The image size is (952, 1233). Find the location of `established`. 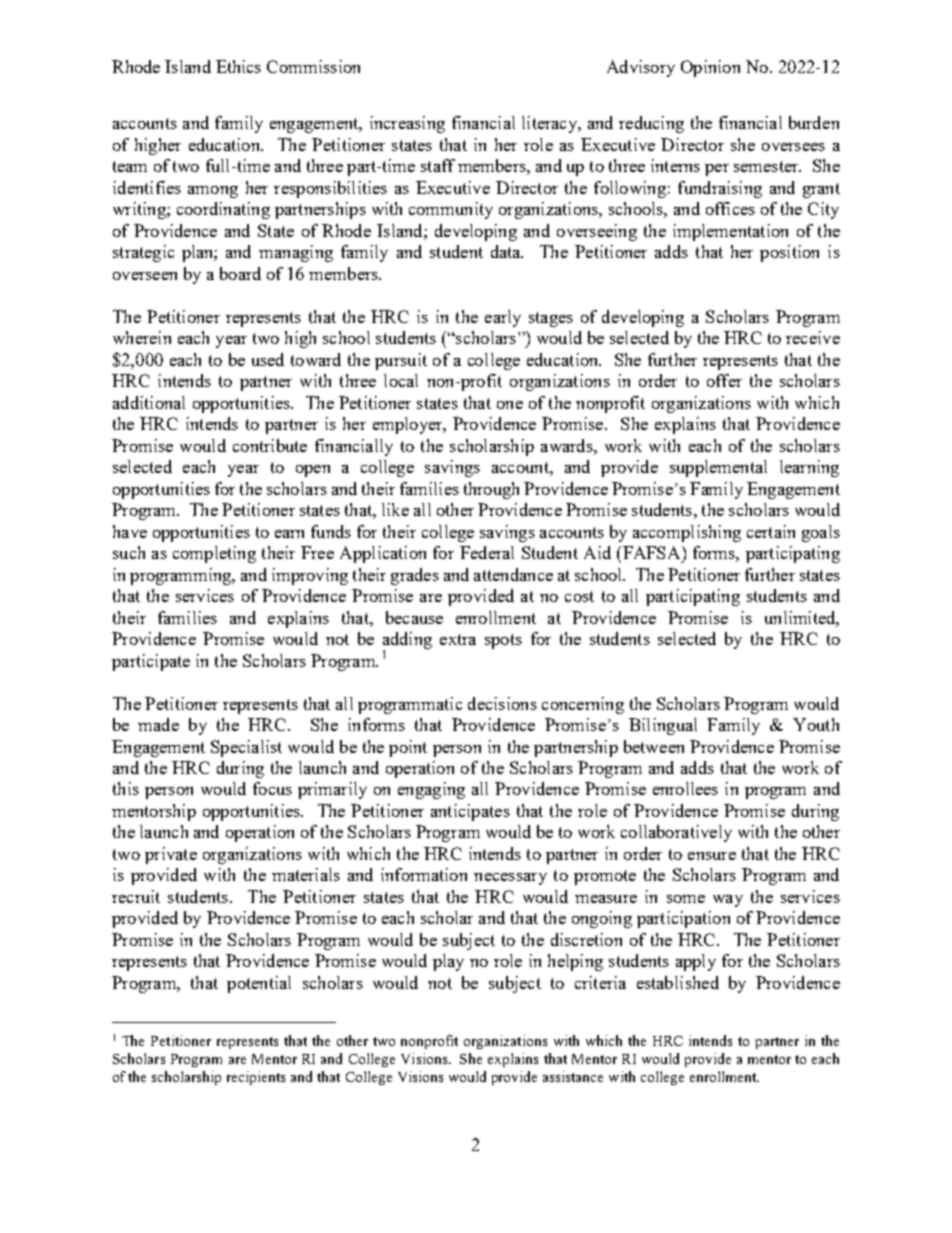

established is located at coordinates (678, 982).
